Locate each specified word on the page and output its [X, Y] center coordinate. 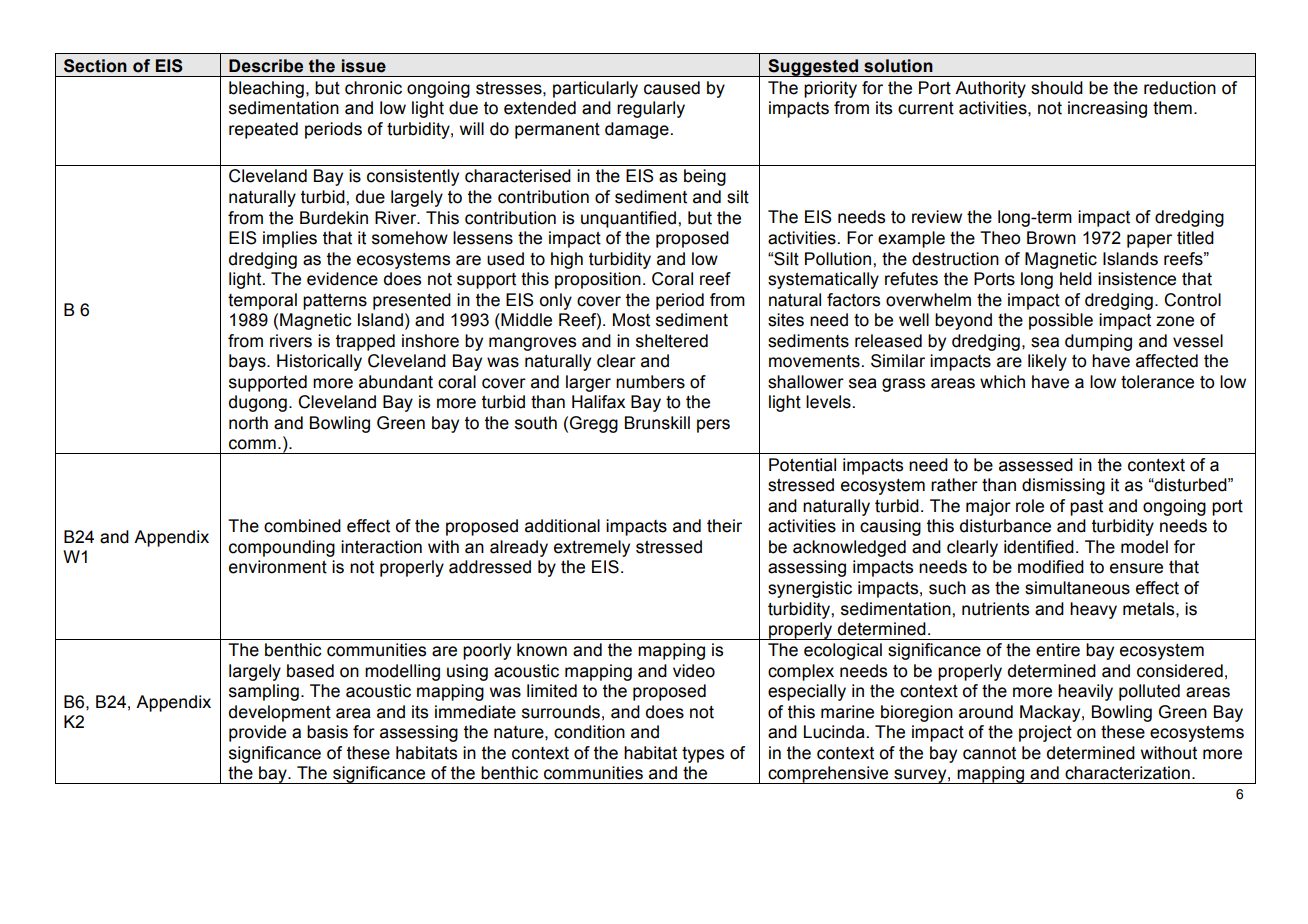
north [248, 423]
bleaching [266, 89]
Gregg [594, 424]
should [1057, 88]
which [1002, 382]
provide [257, 733]
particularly [595, 89]
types [703, 755]
